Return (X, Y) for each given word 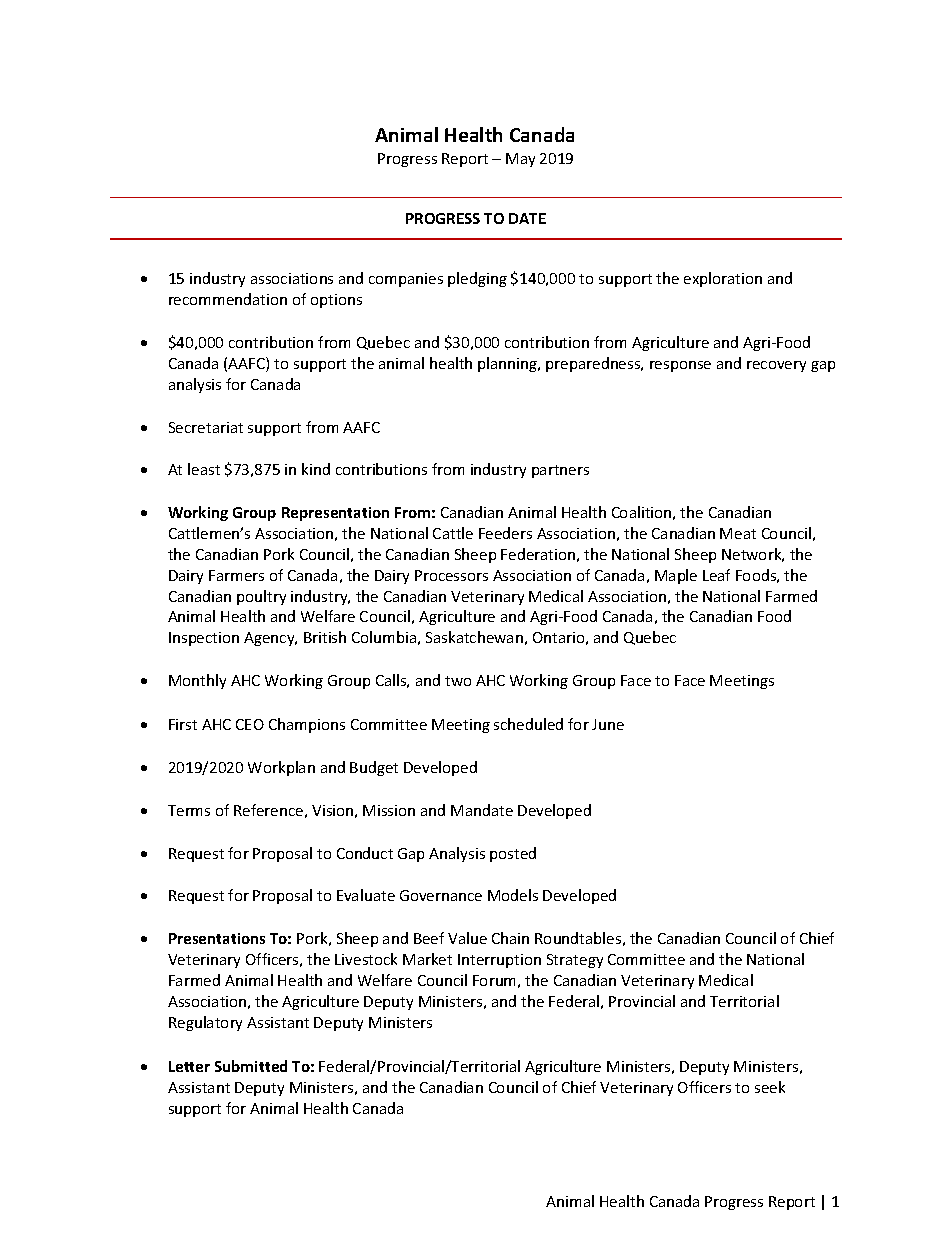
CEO (250, 724)
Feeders (505, 533)
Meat (738, 533)
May (520, 160)
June (608, 724)
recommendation (228, 299)
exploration (723, 279)
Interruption (499, 961)
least (204, 469)
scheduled (528, 724)
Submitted (251, 1066)
